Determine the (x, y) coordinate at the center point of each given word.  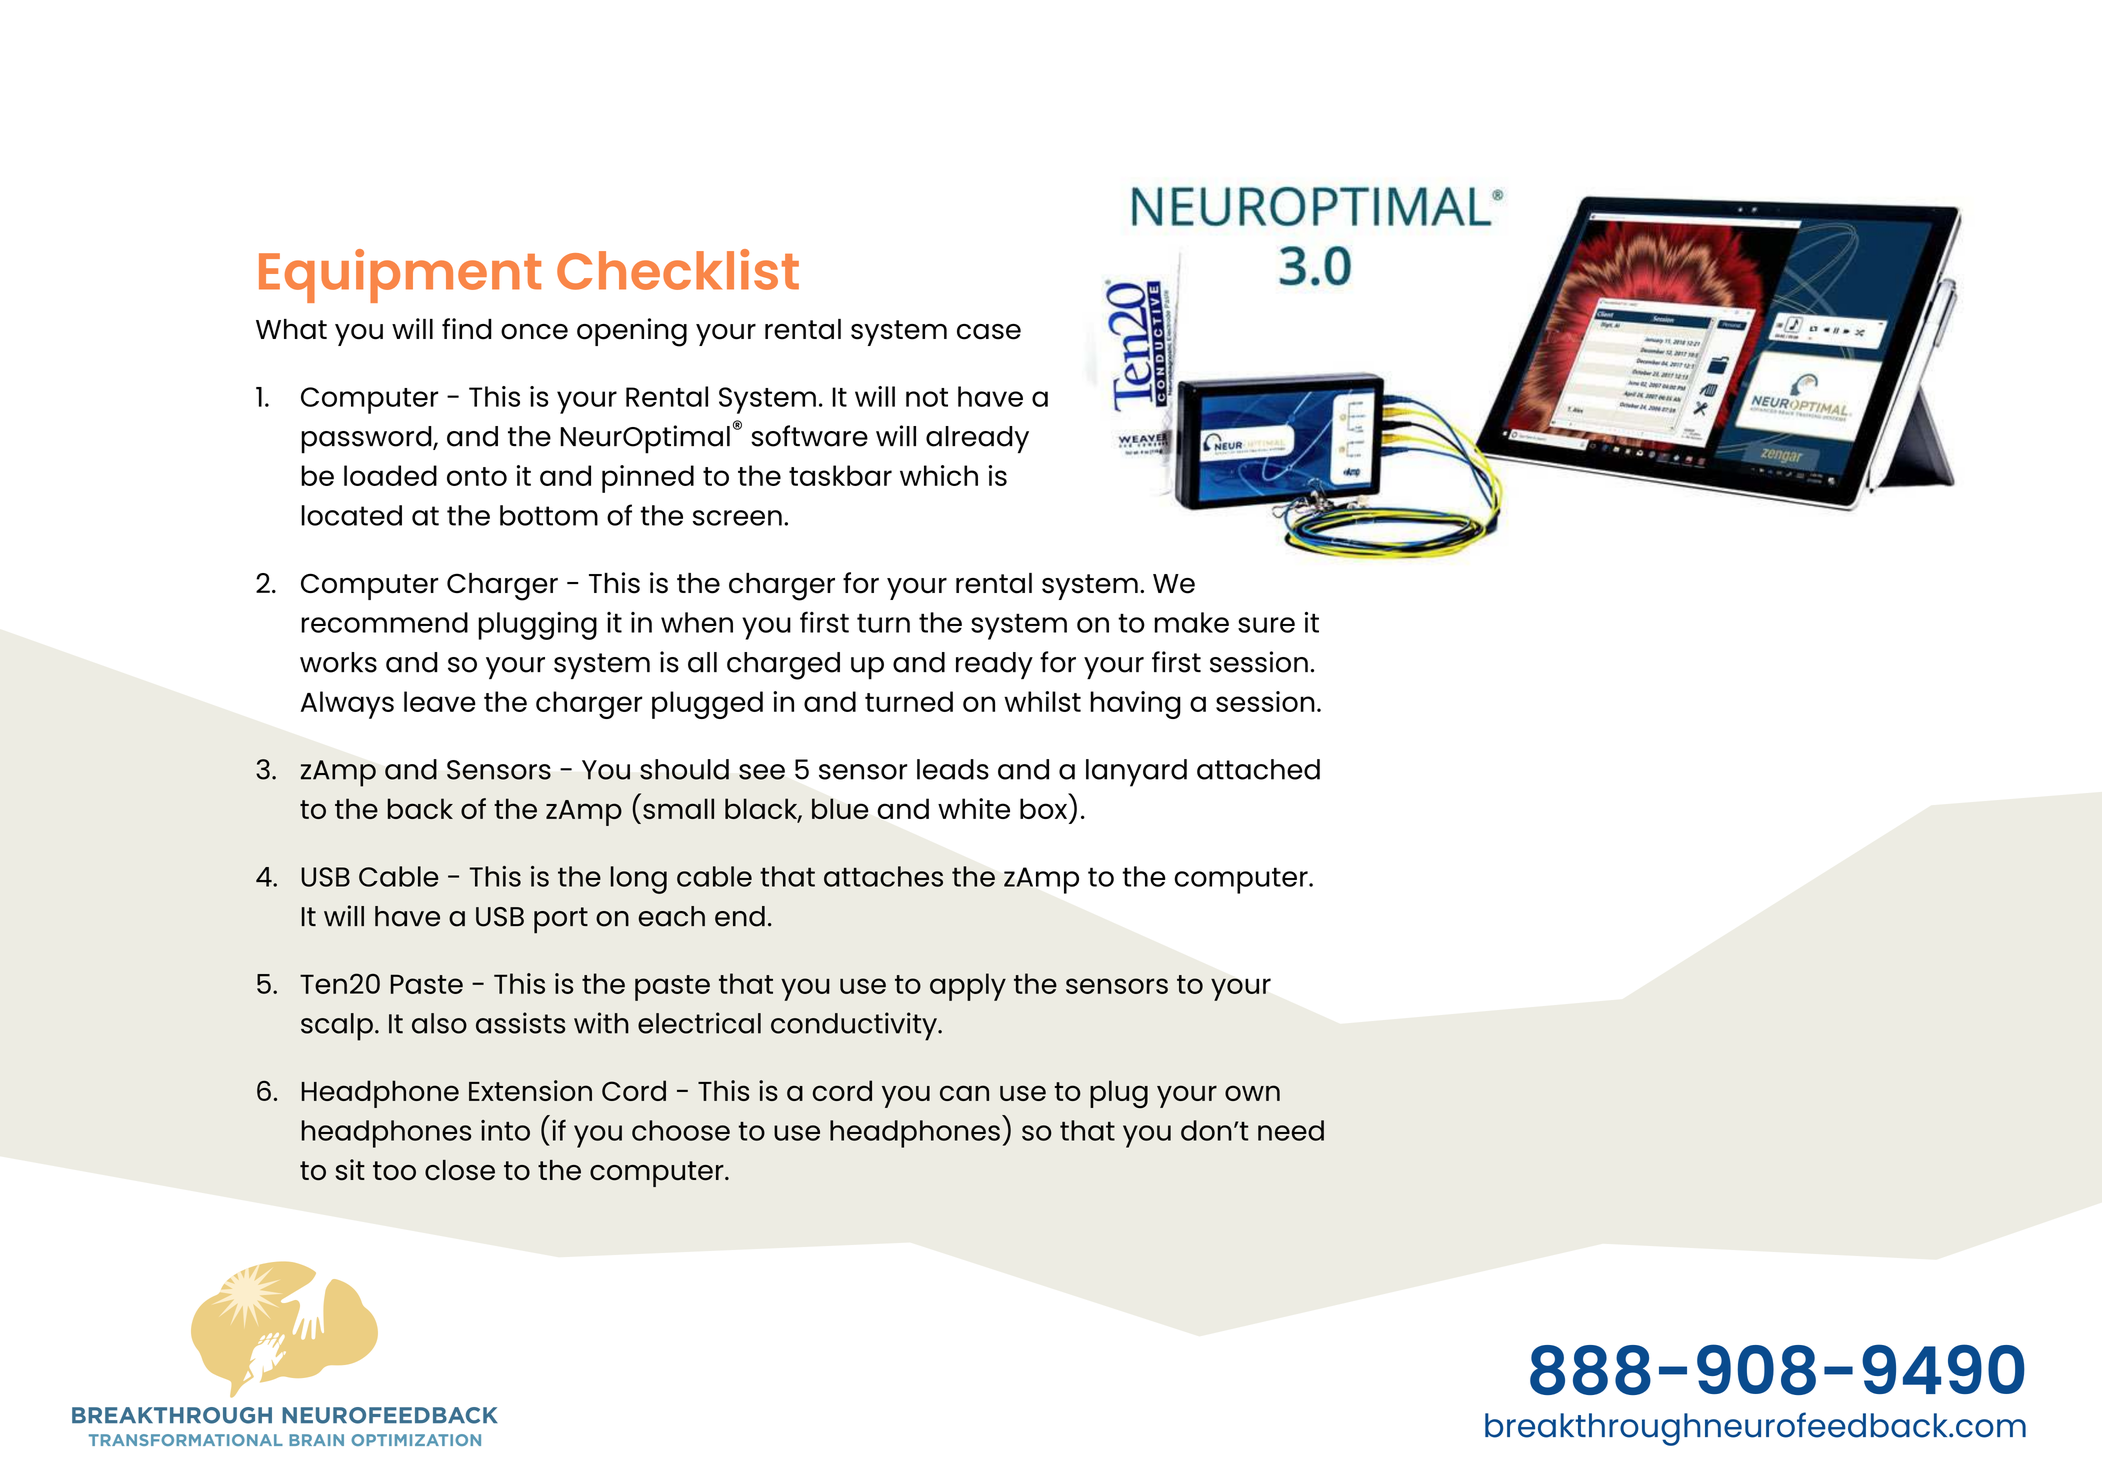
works (338, 662)
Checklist (678, 269)
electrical (699, 1023)
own (1252, 1093)
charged (783, 666)
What (291, 329)
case (989, 332)
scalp (337, 1027)
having (1135, 705)
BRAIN (316, 1440)
